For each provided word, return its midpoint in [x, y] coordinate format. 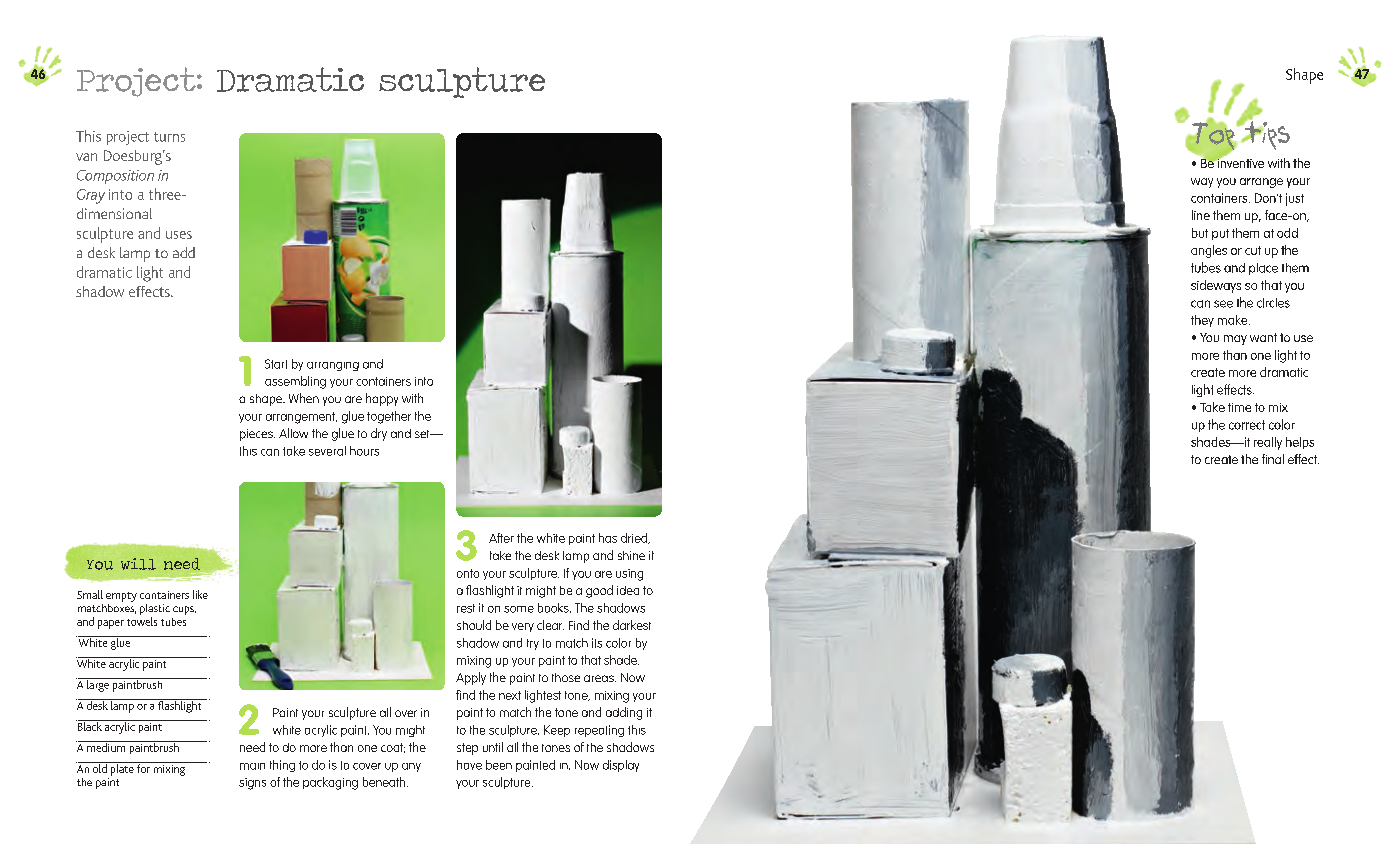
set [423, 434]
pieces [257, 435]
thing [282, 766]
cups [184, 610]
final [1273, 459]
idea [628, 590]
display [621, 766]
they [1202, 321]
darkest [632, 625]
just [1295, 199]
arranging [333, 366]
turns [169, 137]
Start [276, 364]
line [1201, 215]
